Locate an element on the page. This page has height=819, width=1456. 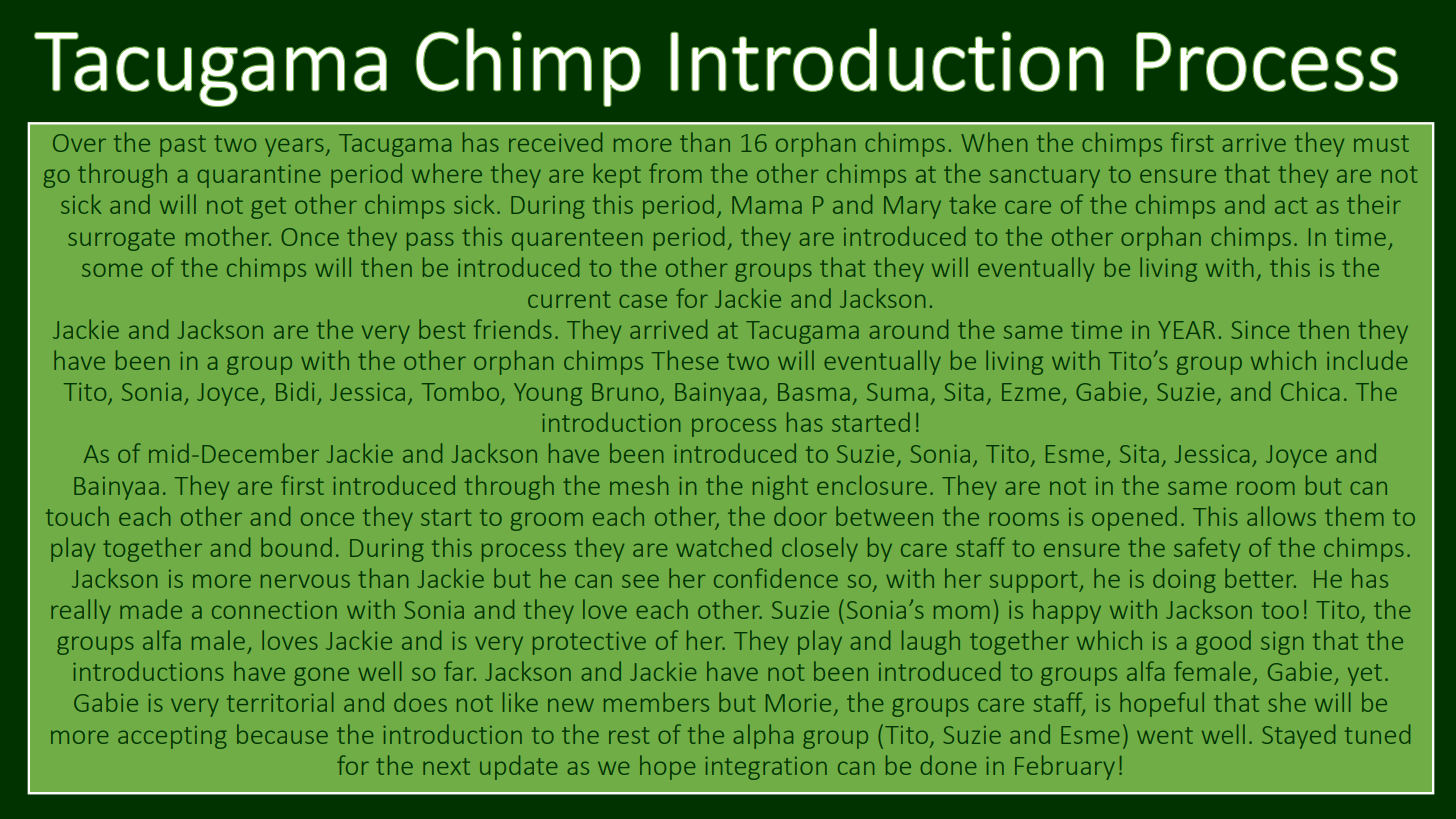
alpha is located at coordinates (763, 736).
